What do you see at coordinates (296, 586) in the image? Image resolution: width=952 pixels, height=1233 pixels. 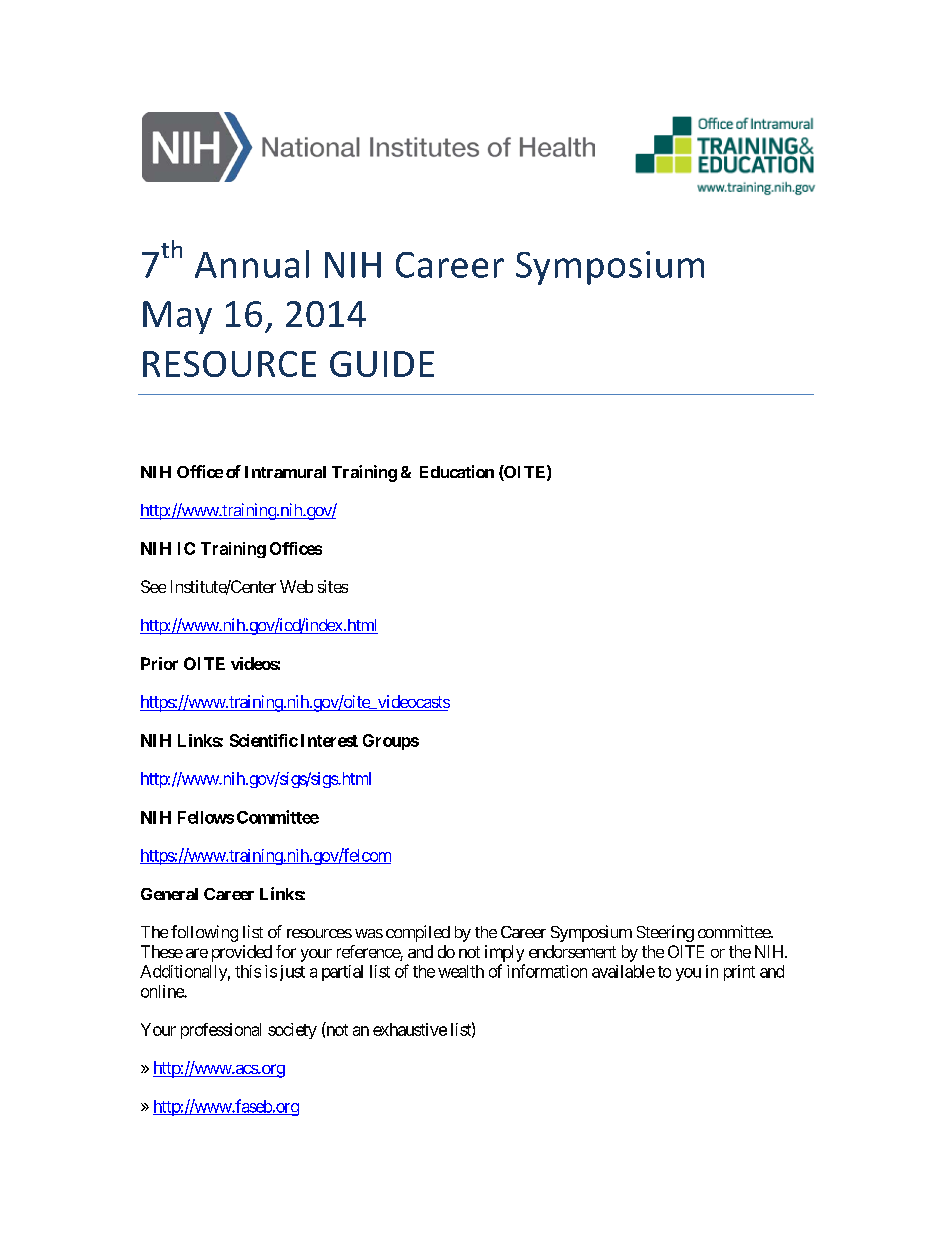 I see `Web` at bounding box center [296, 586].
